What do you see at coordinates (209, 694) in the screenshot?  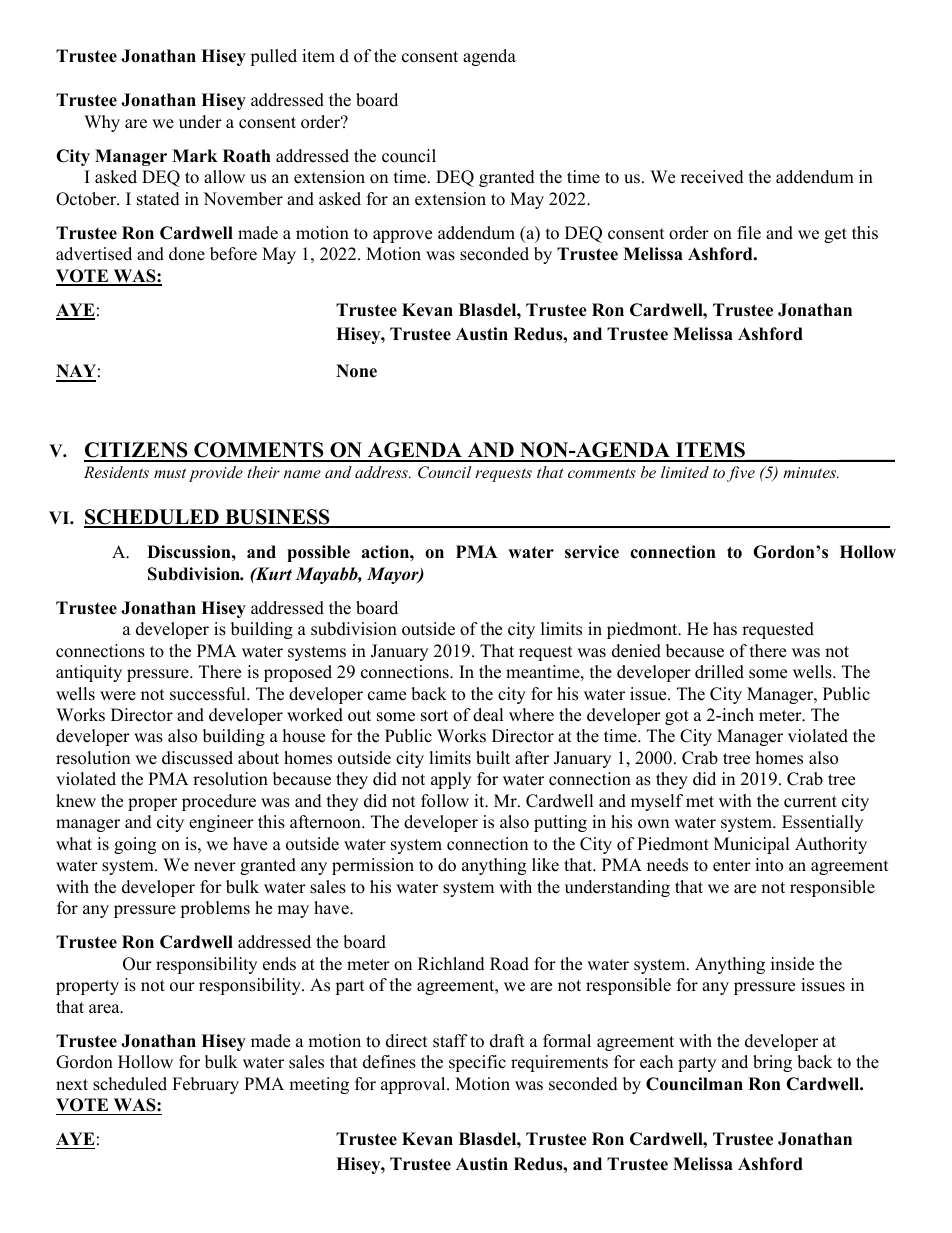 I see `successful` at bounding box center [209, 694].
